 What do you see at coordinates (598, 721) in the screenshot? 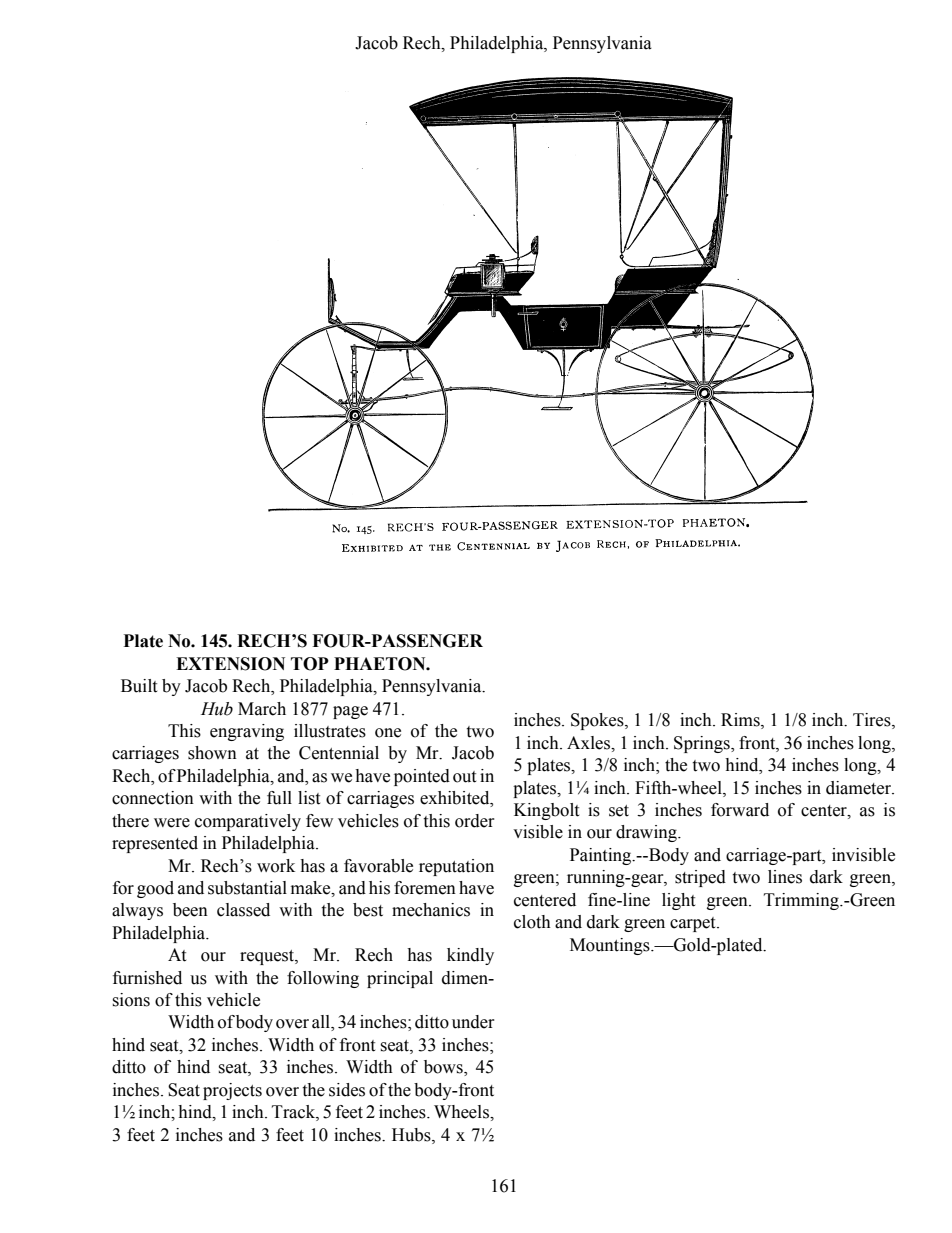
I see `Spokes` at bounding box center [598, 721].
